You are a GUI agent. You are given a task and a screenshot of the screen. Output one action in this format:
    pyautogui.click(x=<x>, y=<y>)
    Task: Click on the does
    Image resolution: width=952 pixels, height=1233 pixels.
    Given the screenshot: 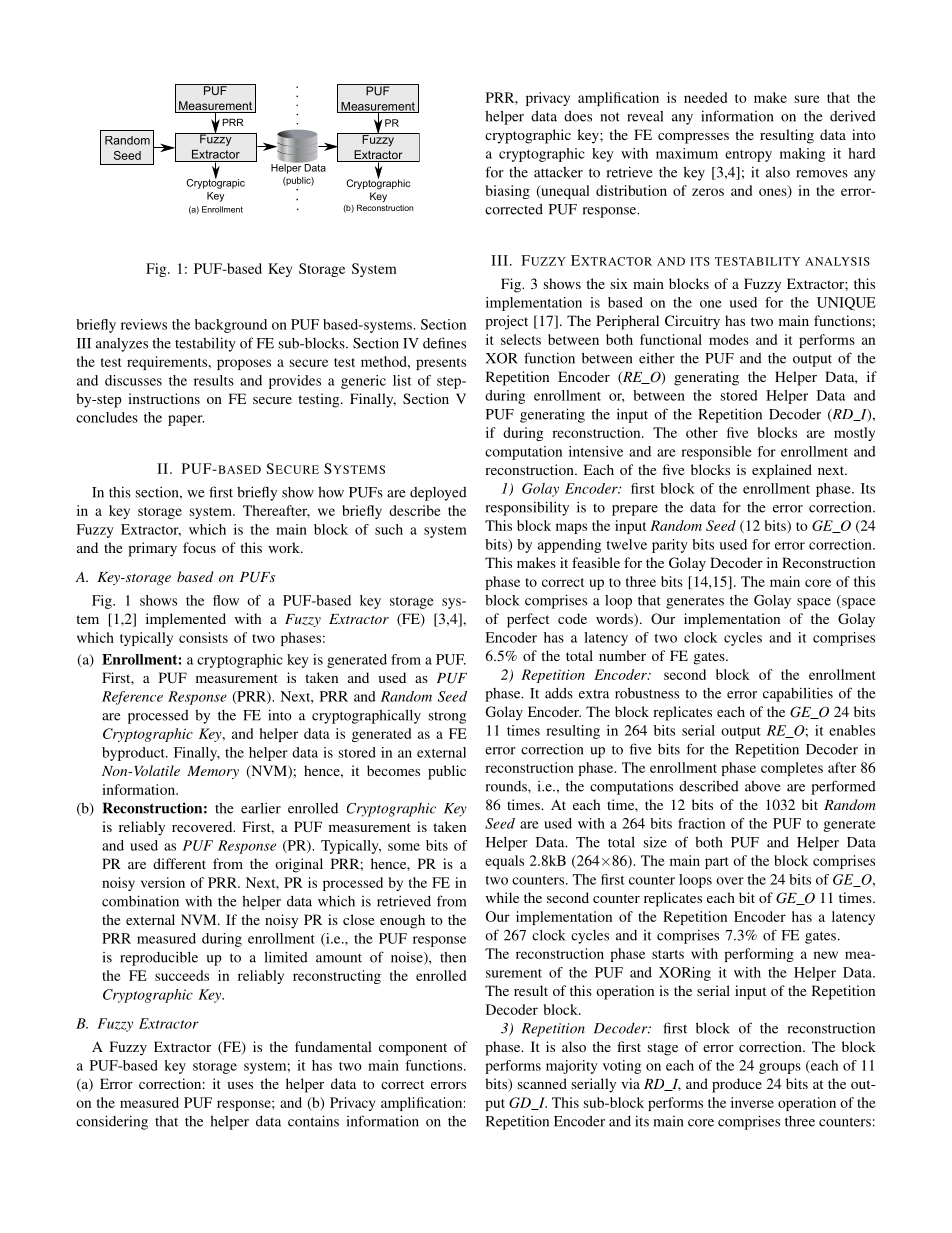 What is the action you would take?
    pyautogui.click(x=578, y=116)
